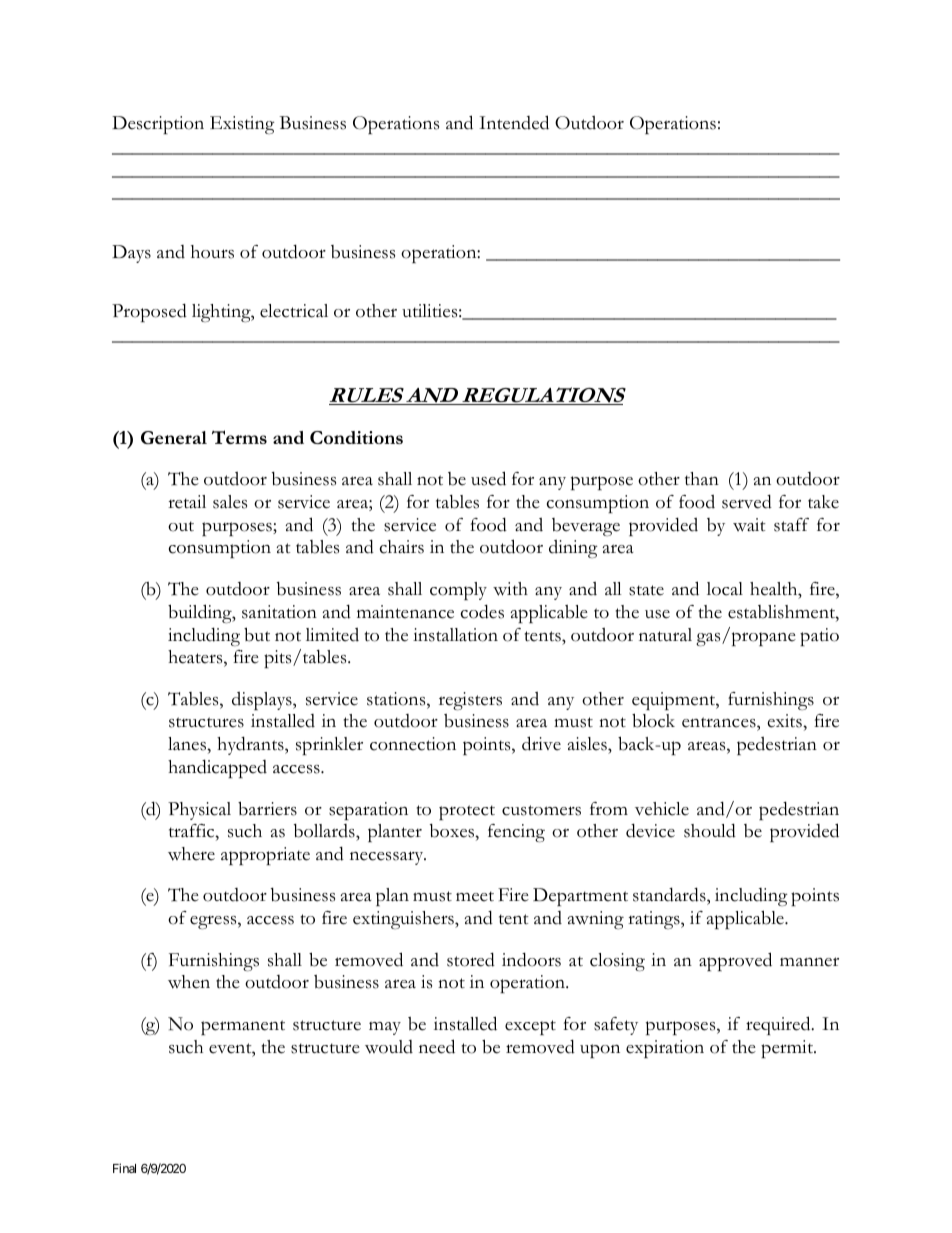  What do you see at coordinates (725, 589) in the screenshot?
I see `local` at bounding box center [725, 589].
